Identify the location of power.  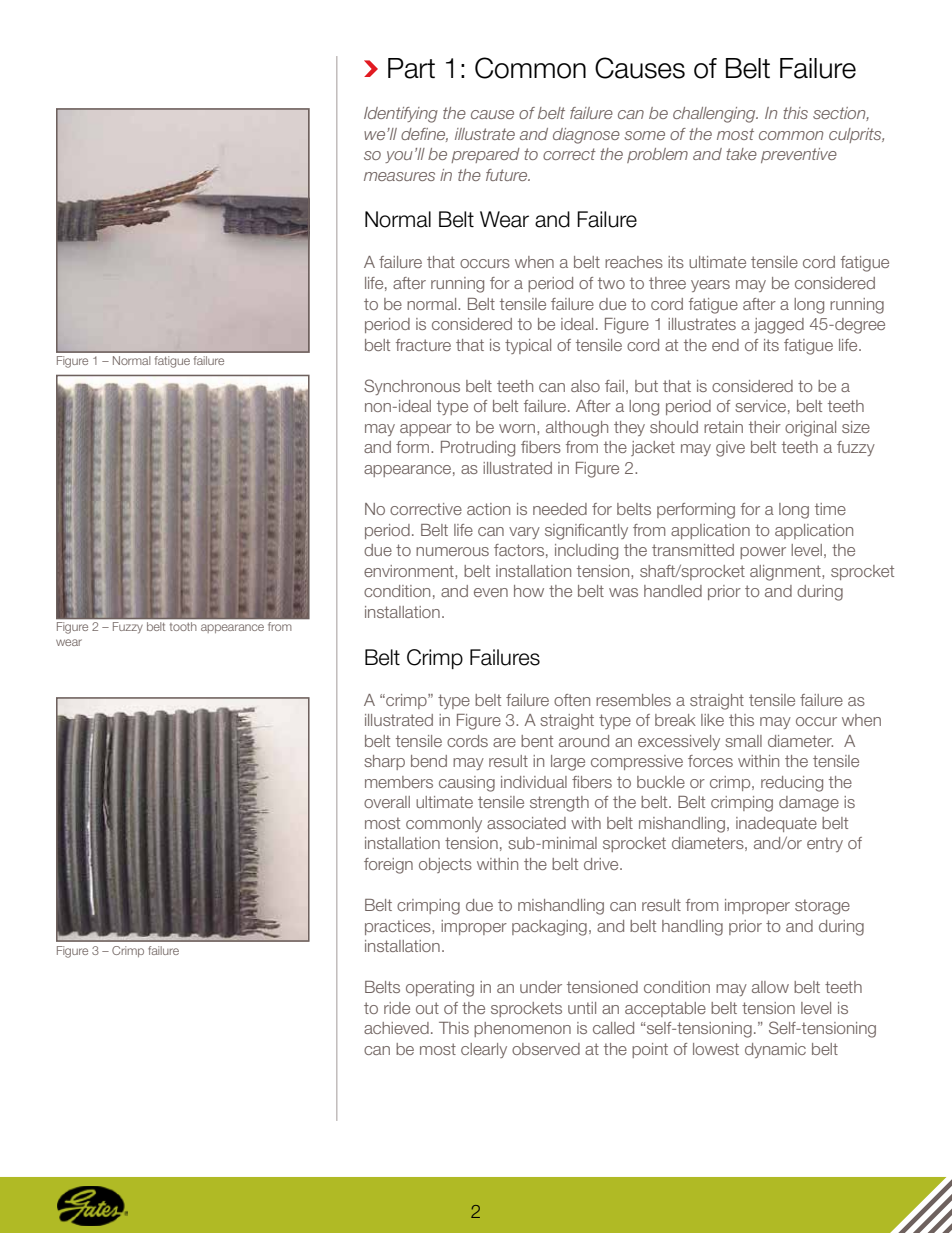
(763, 553).
